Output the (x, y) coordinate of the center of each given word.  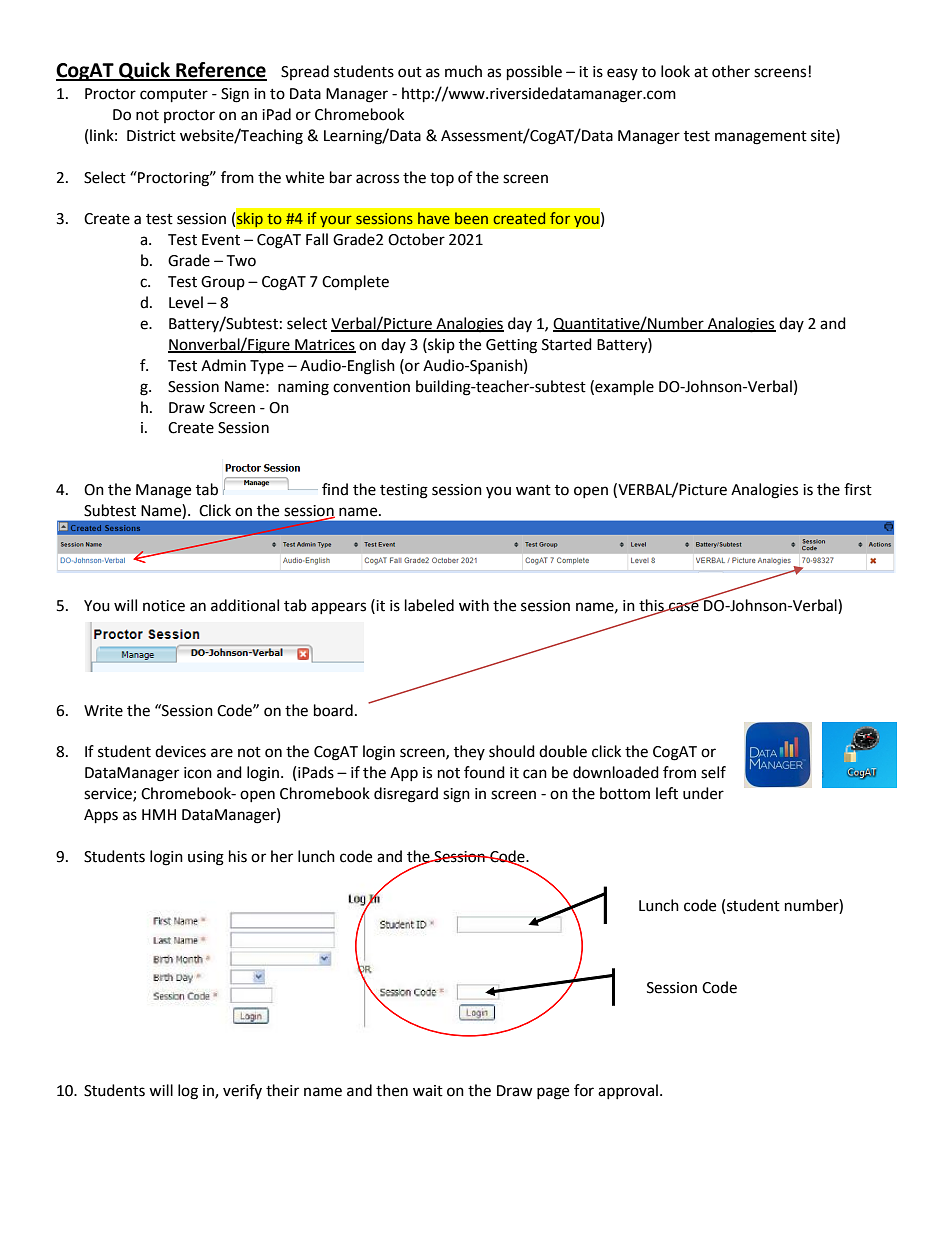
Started (567, 344)
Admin (223, 365)
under (703, 793)
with (474, 605)
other (731, 71)
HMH (159, 814)
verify (242, 1091)
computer (174, 96)
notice (164, 606)
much (463, 71)
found (484, 772)
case (684, 606)
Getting (511, 346)
